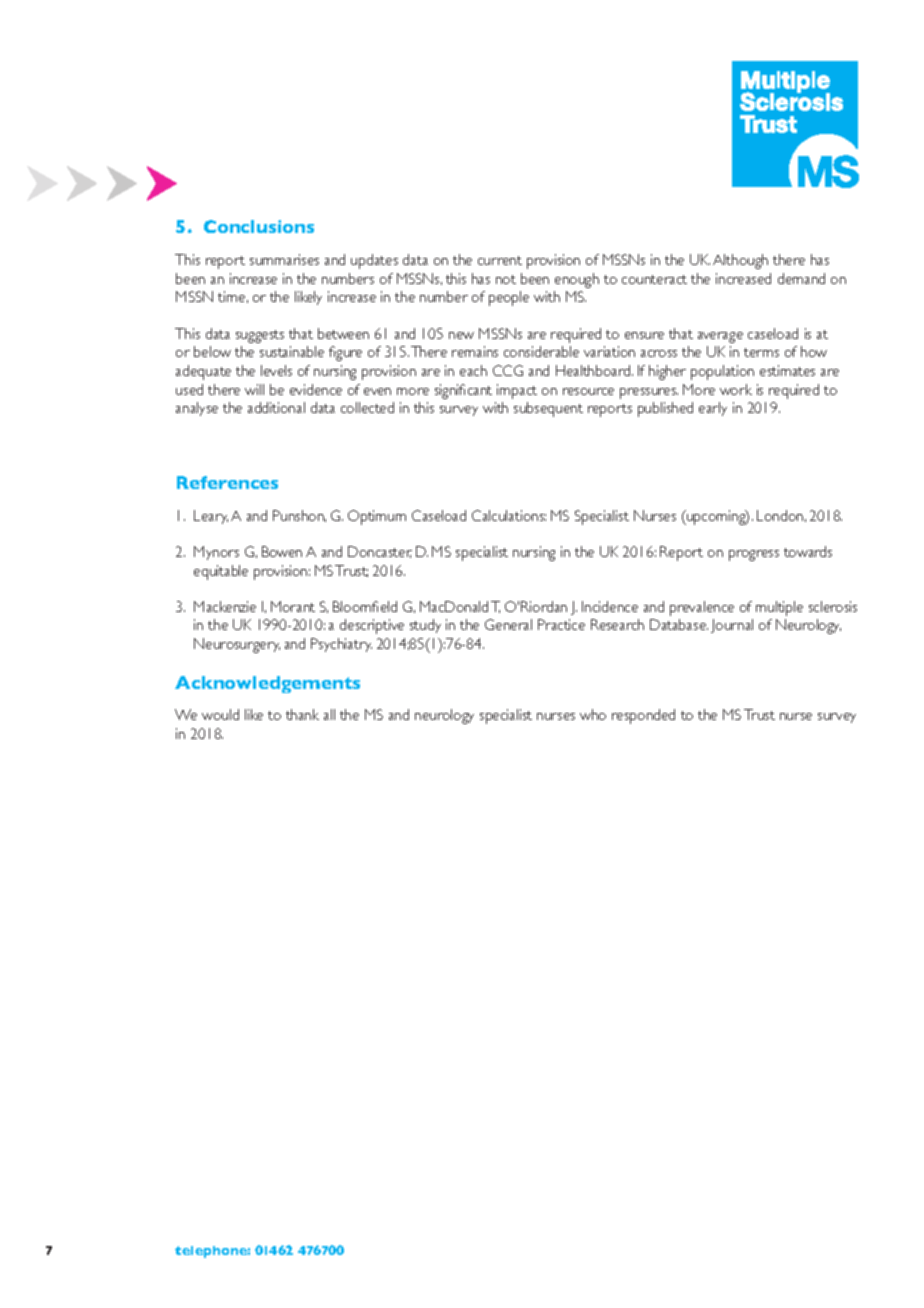  Describe the element at coordinates (225, 606) in the screenshot. I see `Mackenzie` at that location.
